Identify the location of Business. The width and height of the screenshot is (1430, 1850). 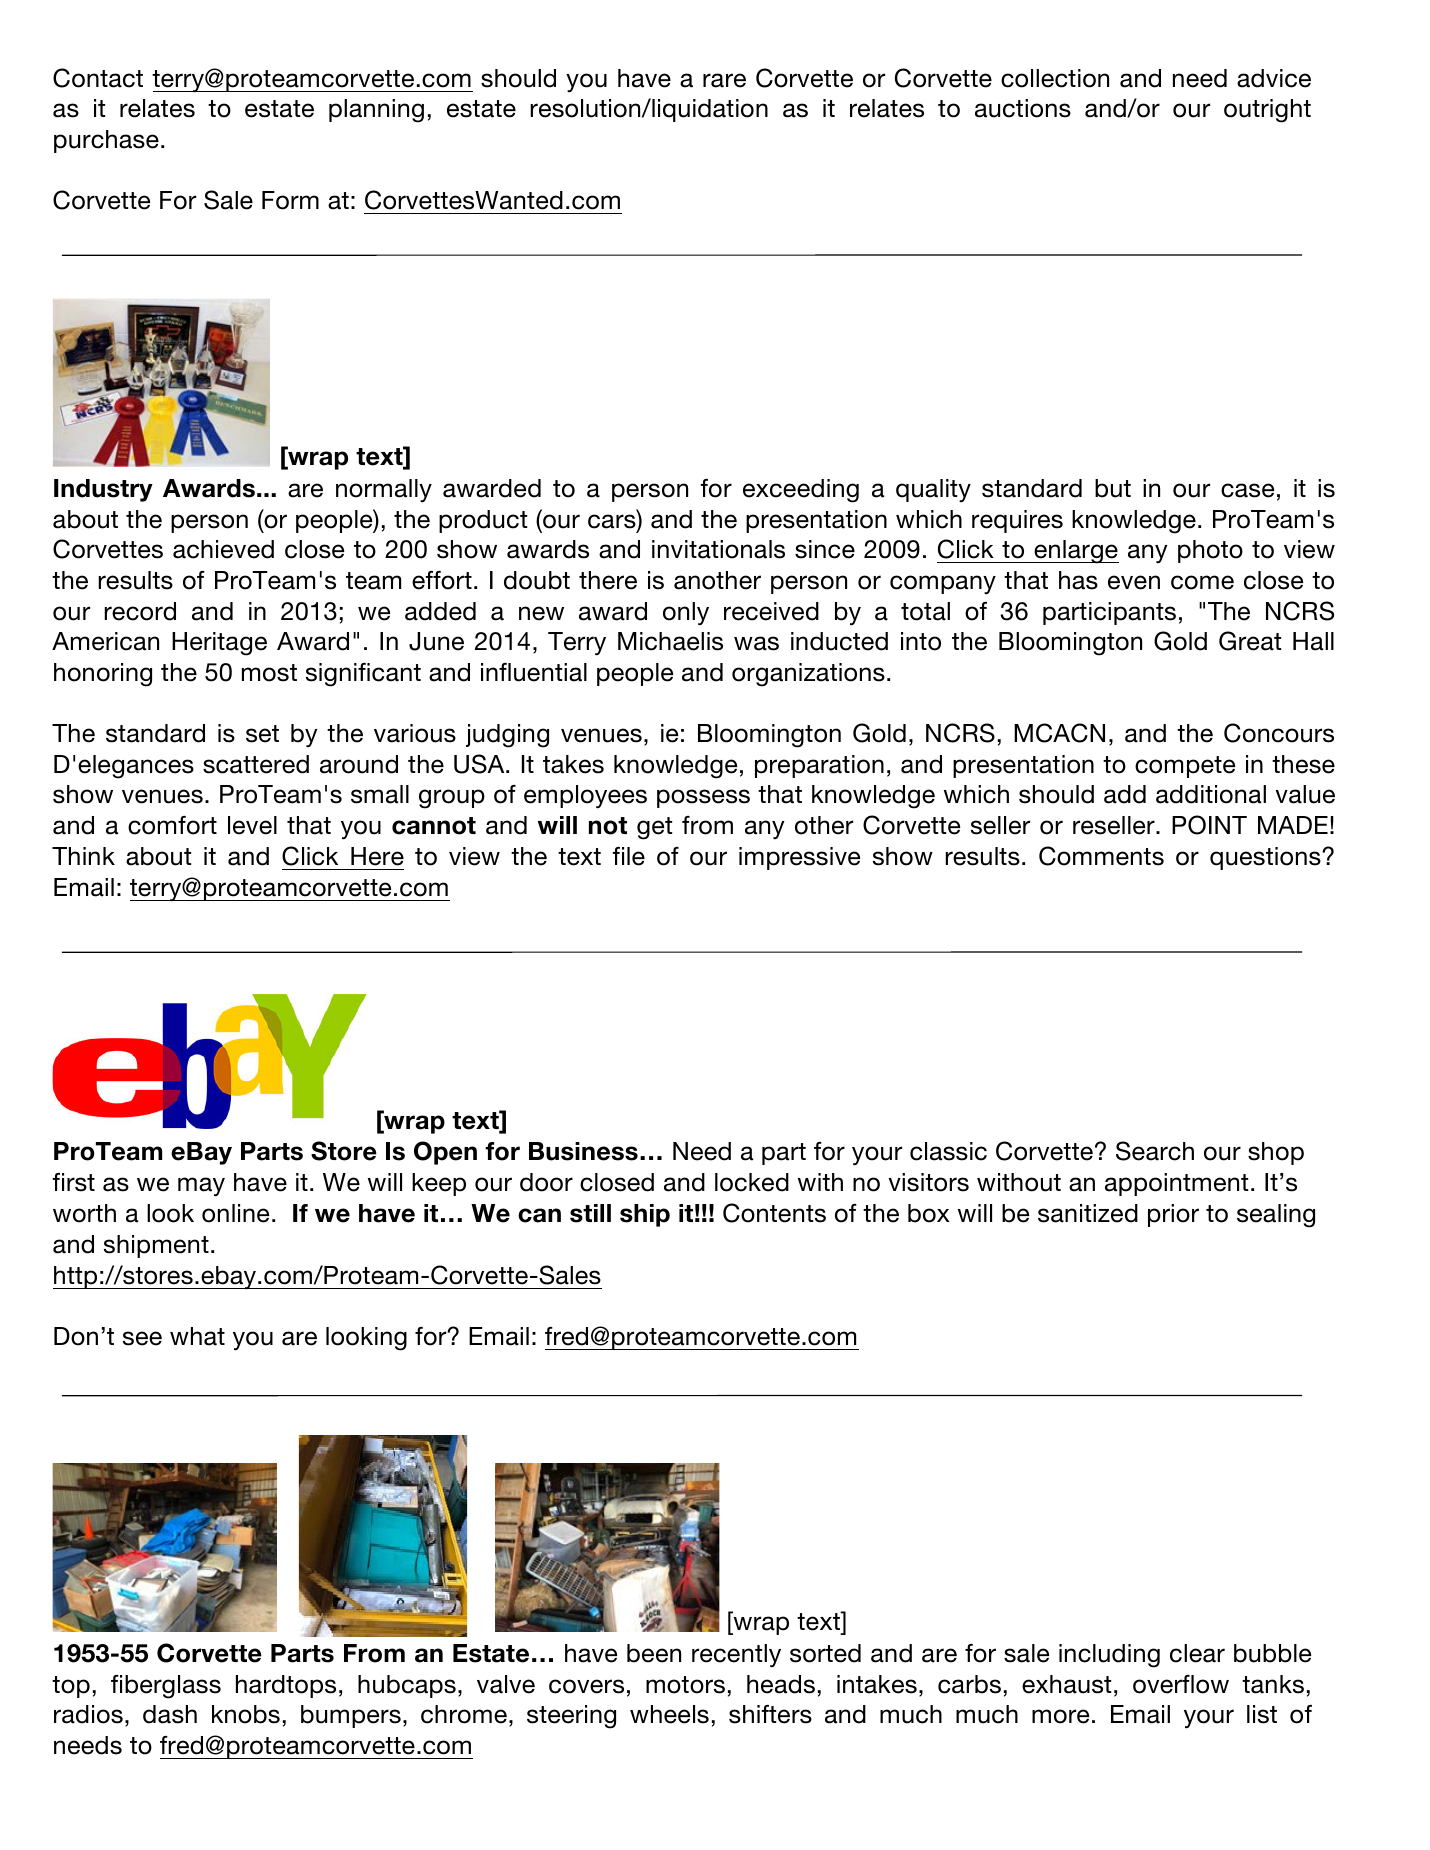
(583, 1151).
